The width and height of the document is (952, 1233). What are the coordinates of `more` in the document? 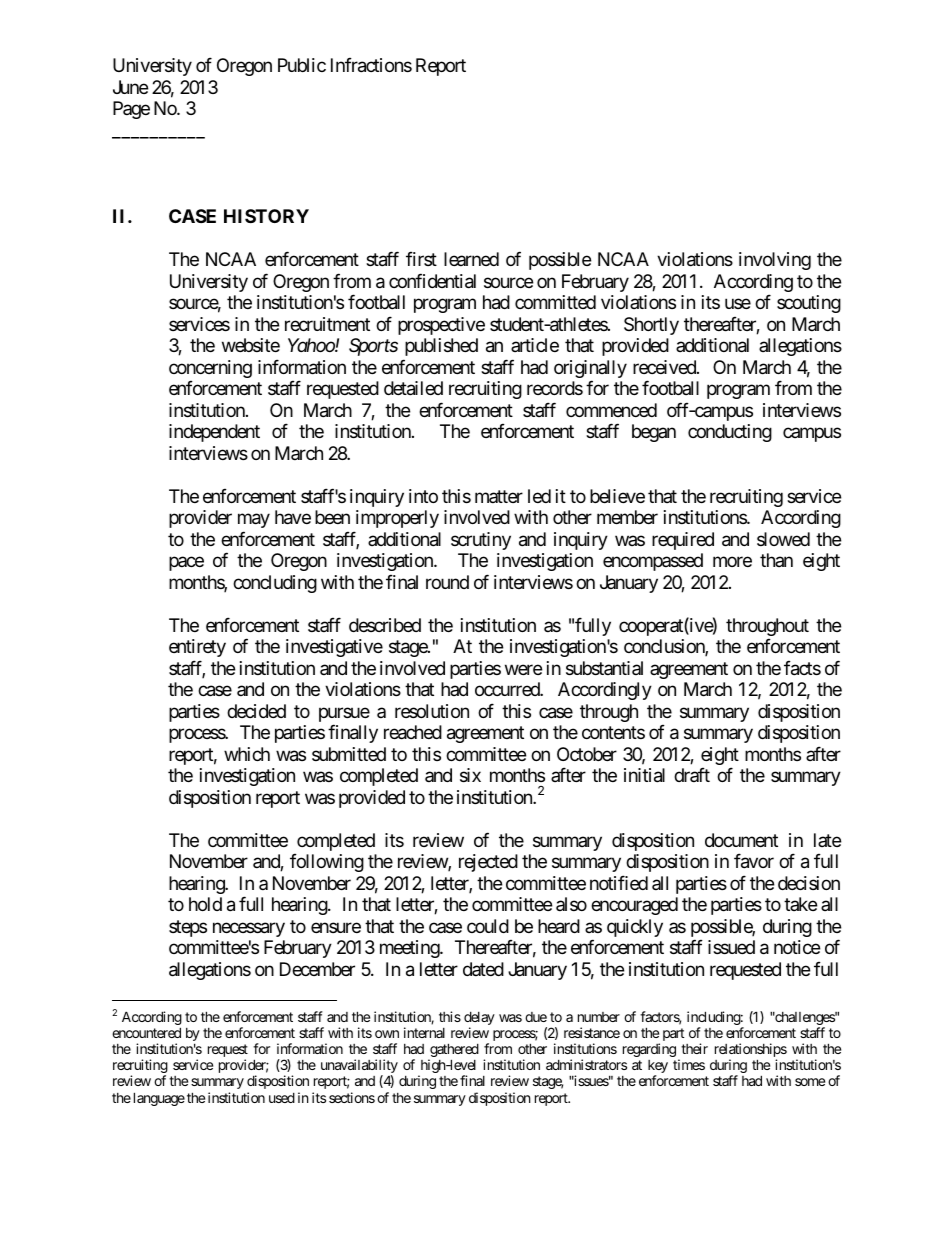 It's located at (732, 562).
